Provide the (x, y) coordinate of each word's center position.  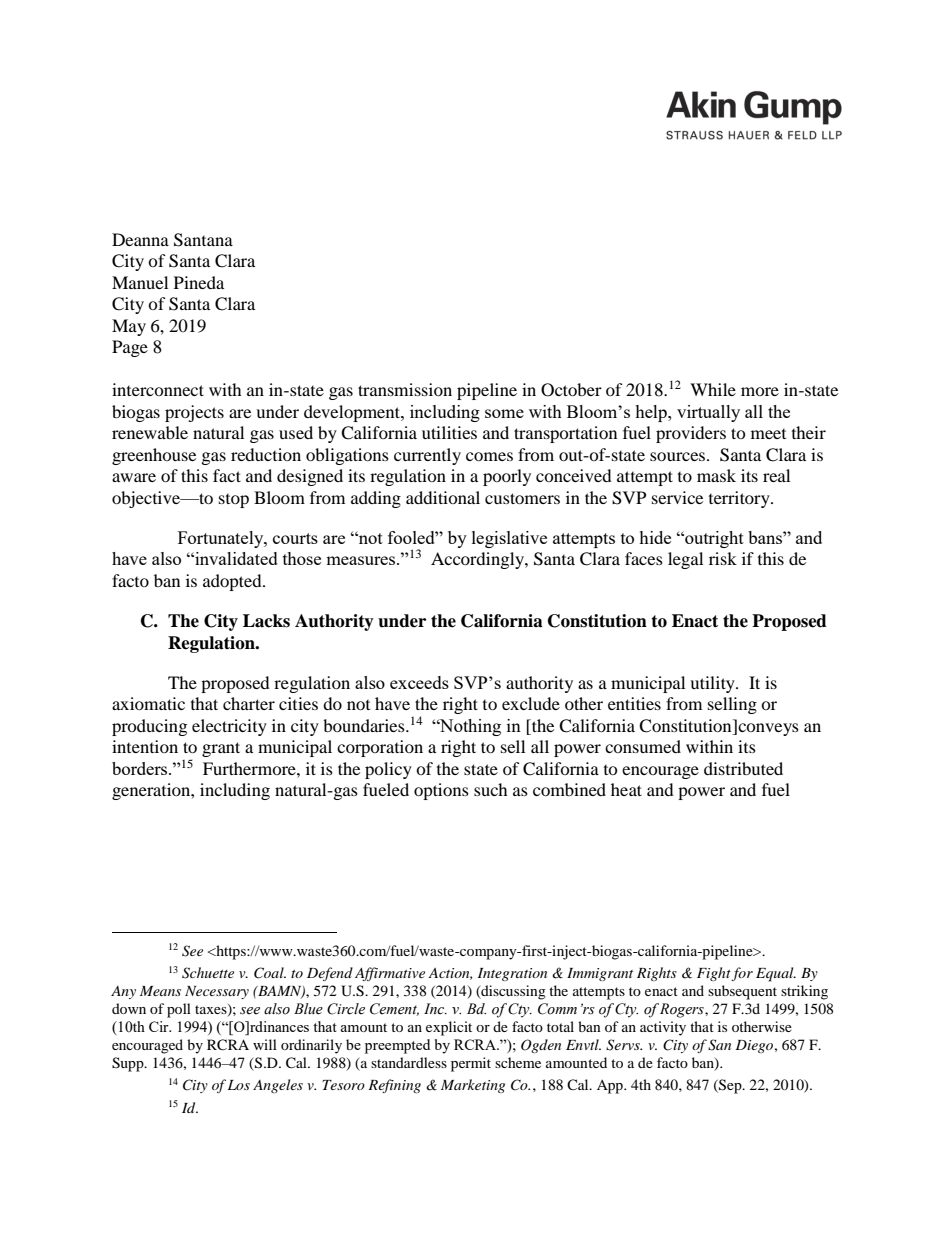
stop (234, 501)
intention (145, 746)
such (491, 789)
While (713, 389)
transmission (405, 389)
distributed (743, 768)
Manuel (140, 282)
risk (723, 558)
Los (239, 1085)
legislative (509, 539)
